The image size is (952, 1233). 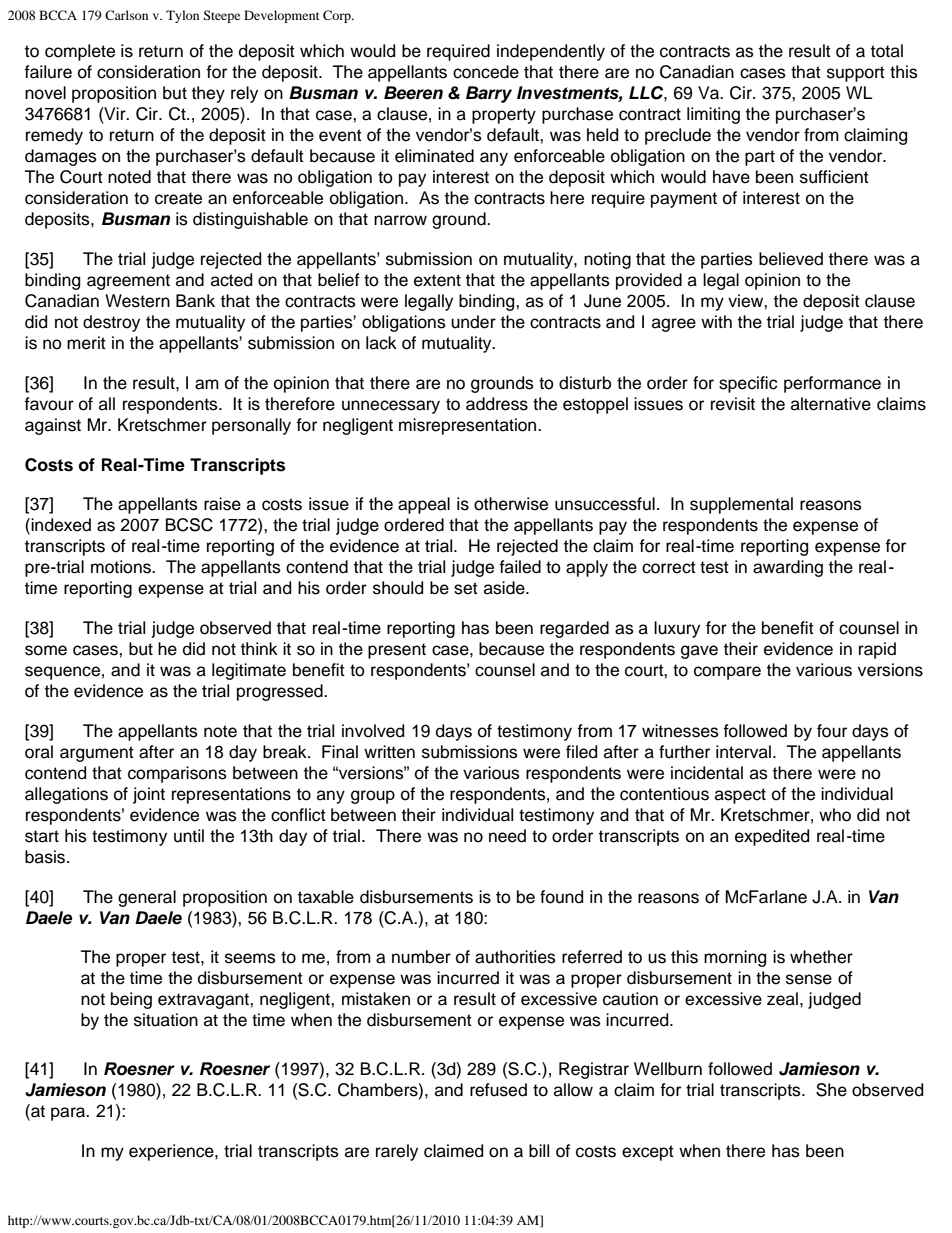 I want to click on concede, so click(x=486, y=72).
